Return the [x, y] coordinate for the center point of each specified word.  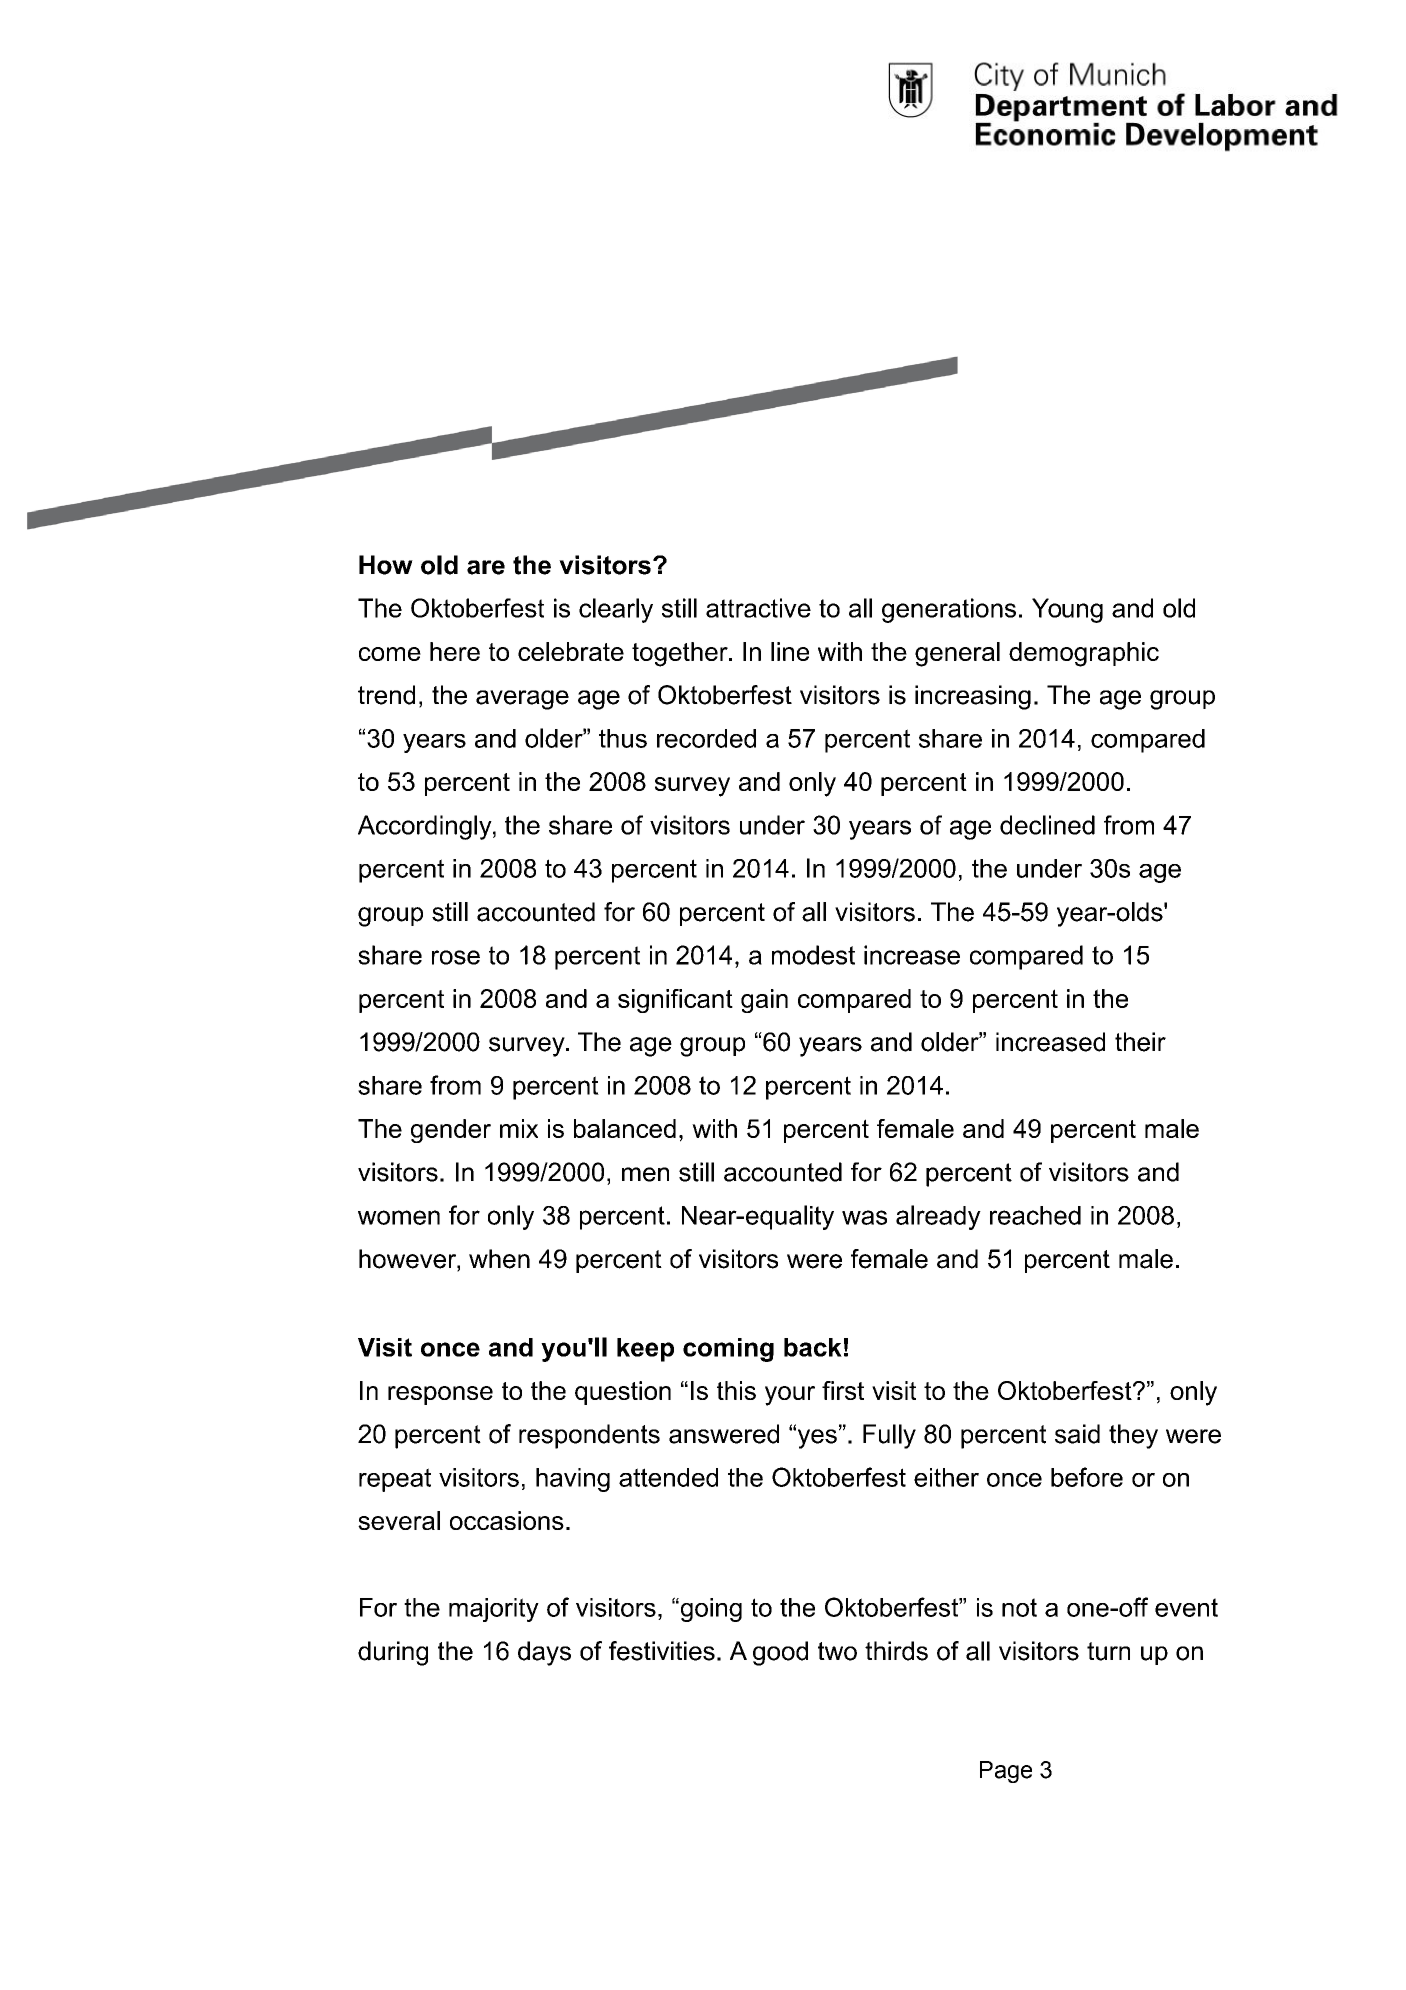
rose [456, 957]
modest [813, 955]
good [780, 1653]
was [864, 1217]
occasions [507, 1520]
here [455, 651]
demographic [1084, 654]
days [544, 1653]
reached [1035, 1215]
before [1087, 1477]
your [790, 1396]
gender [451, 1131]
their [1140, 1042]
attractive [758, 608]
